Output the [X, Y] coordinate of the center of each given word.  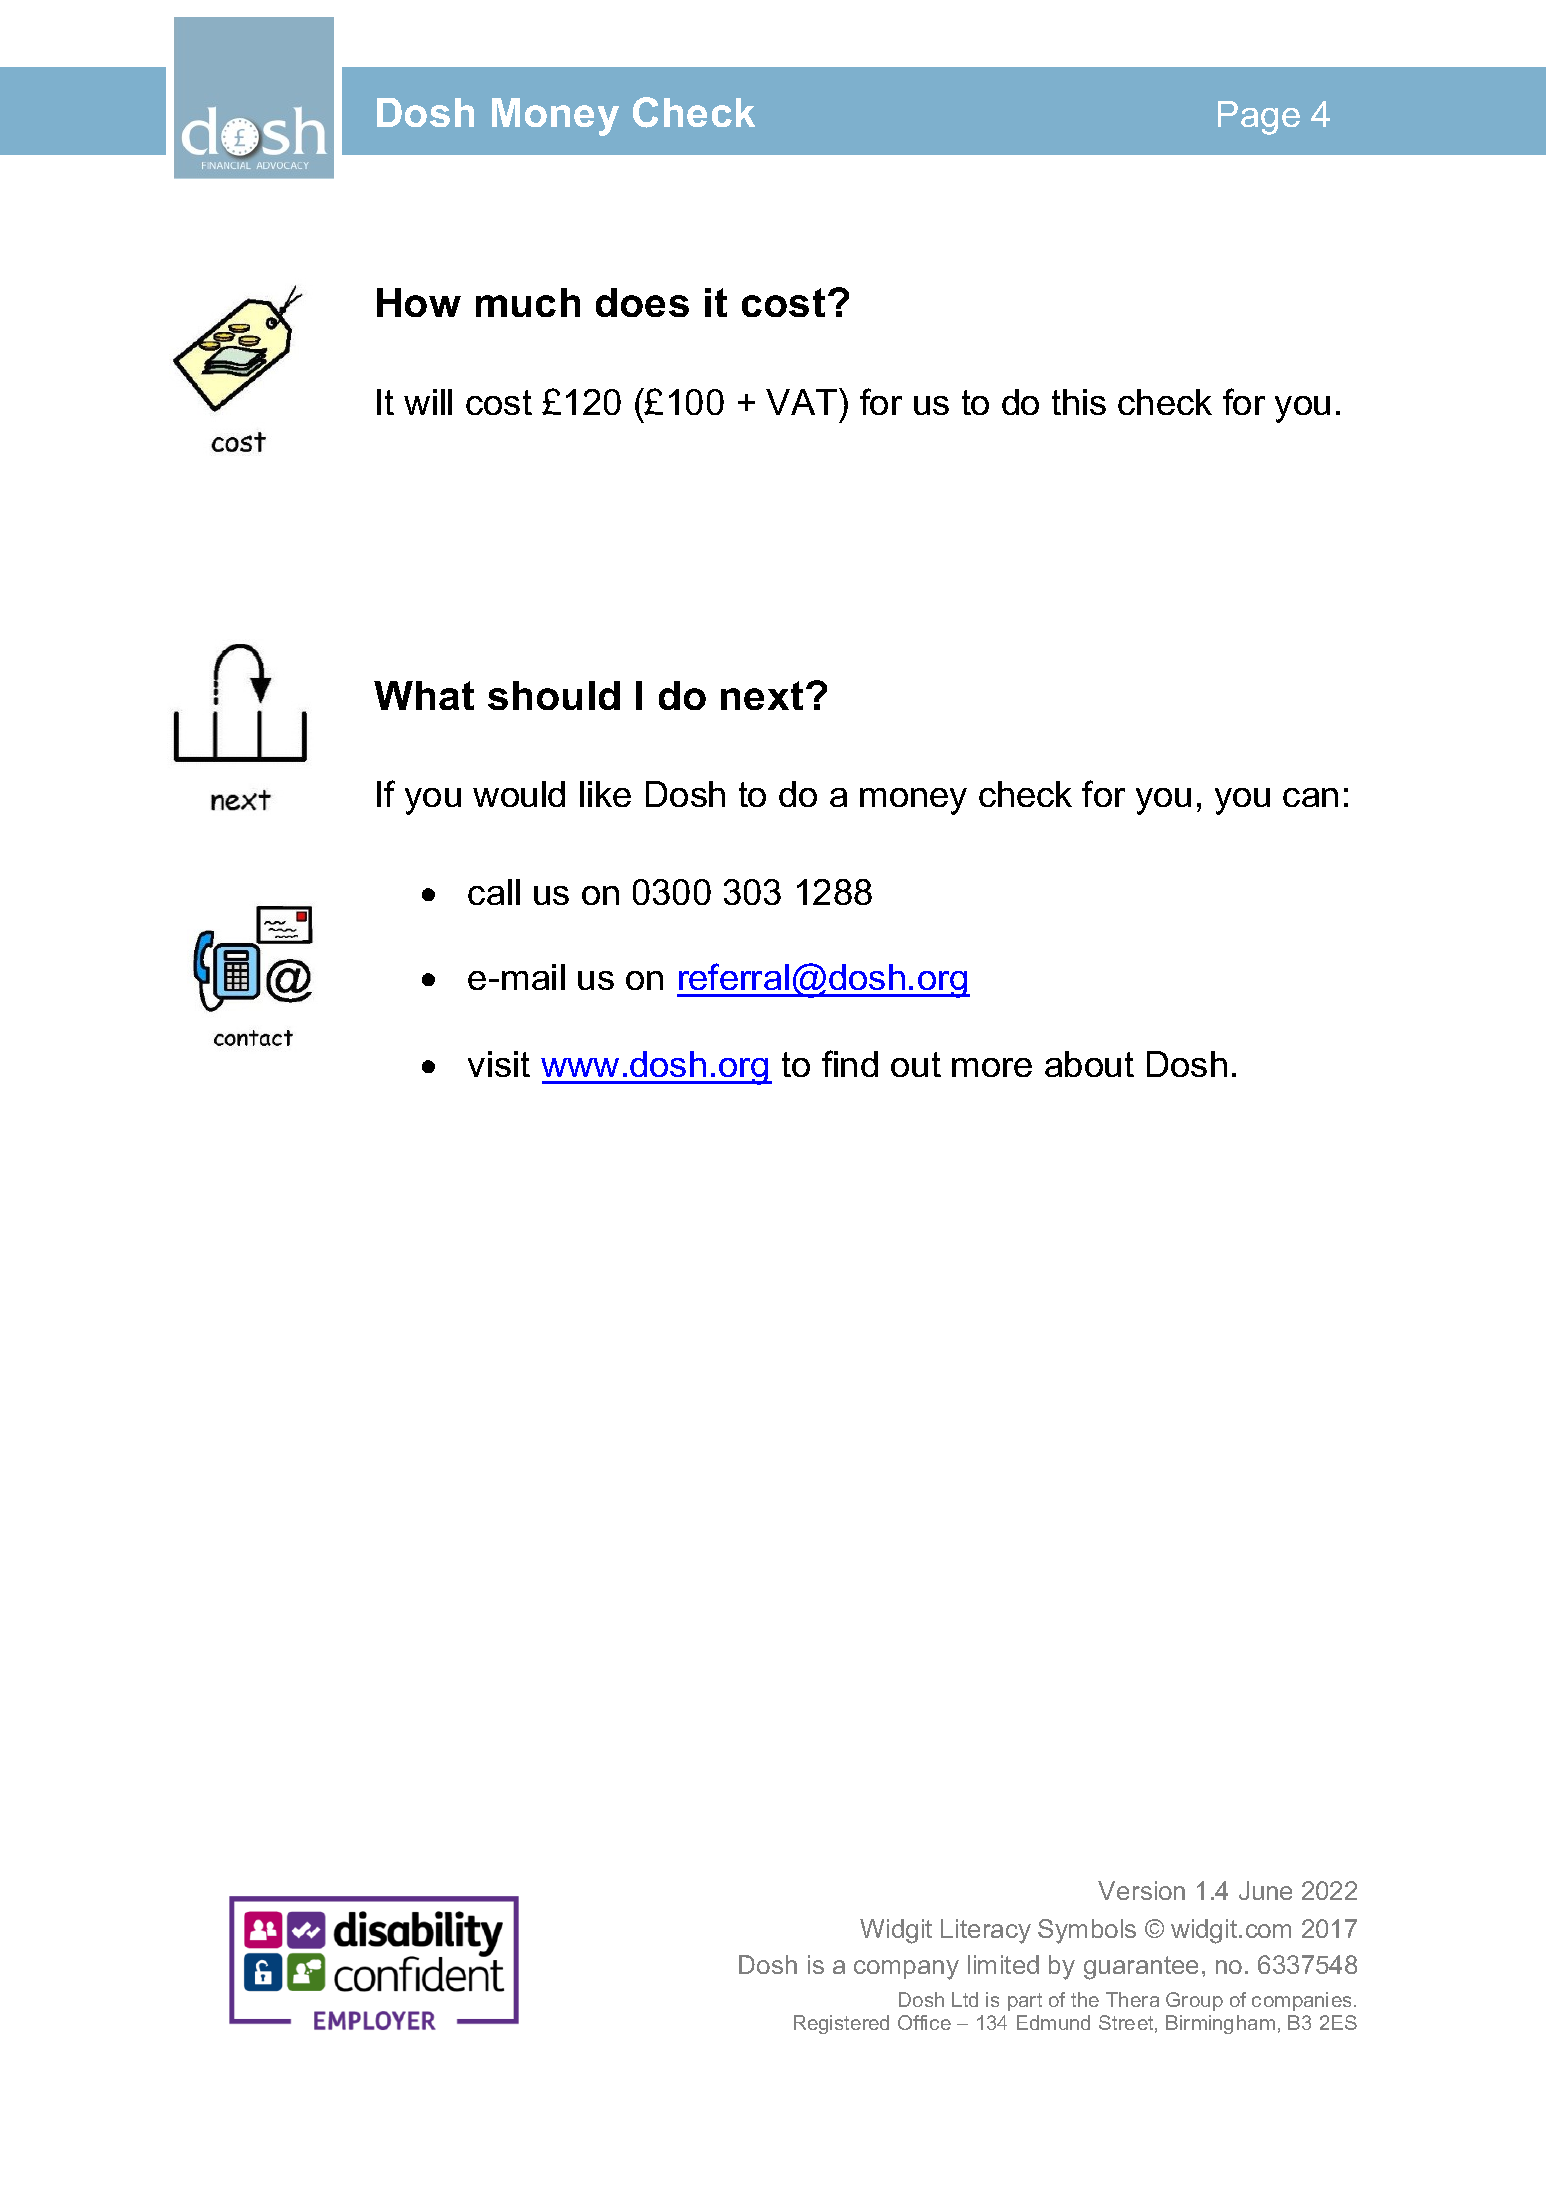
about [1089, 1064]
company [906, 1970]
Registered [841, 2024]
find [850, 1063]
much [528, 302]
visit [499, 1064]
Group [1194, 2001]
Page [1259, 118]
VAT [803, 401]
